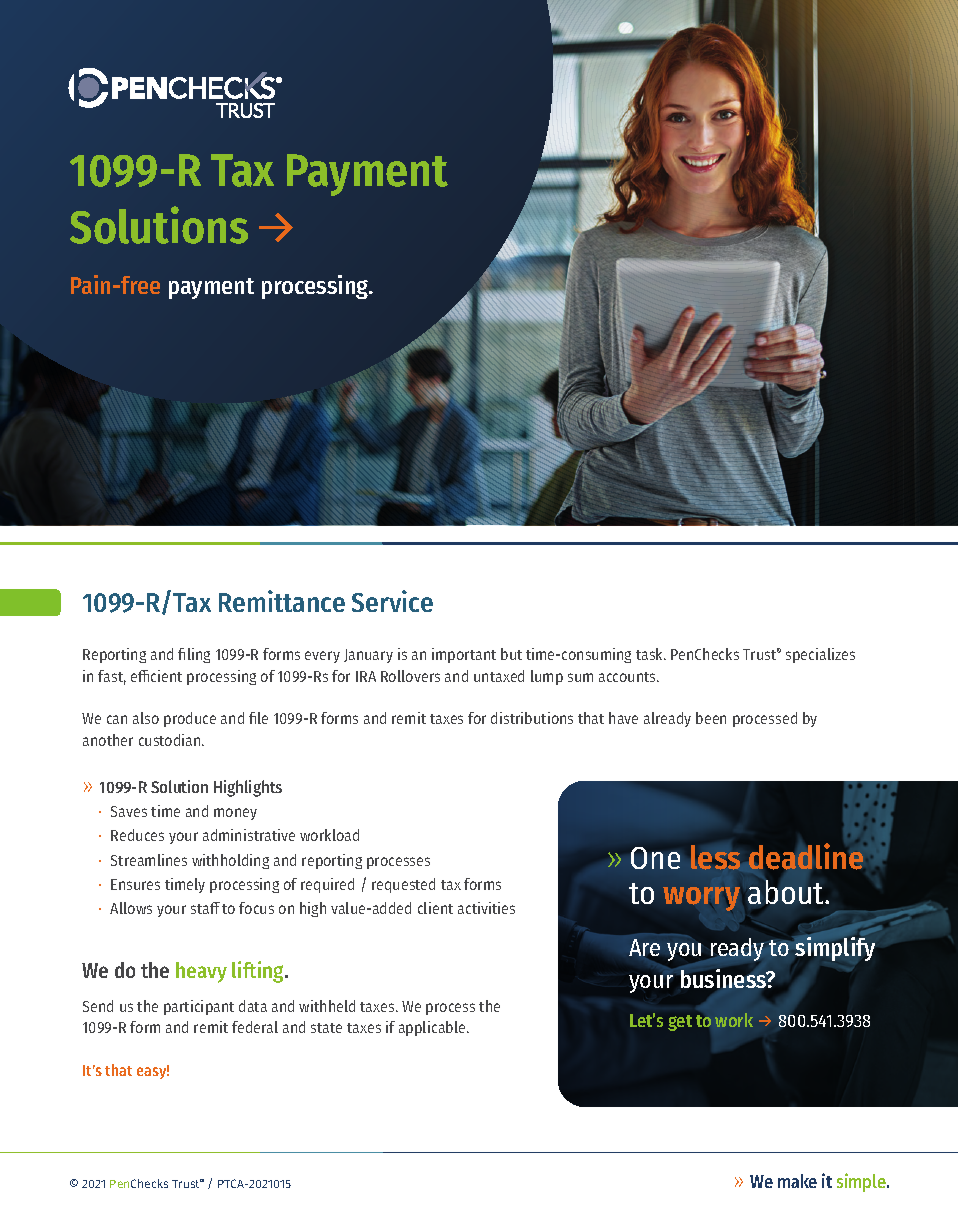 This screenshot has height=1232, width=958. I want to click on activities, so click(486, 908).
